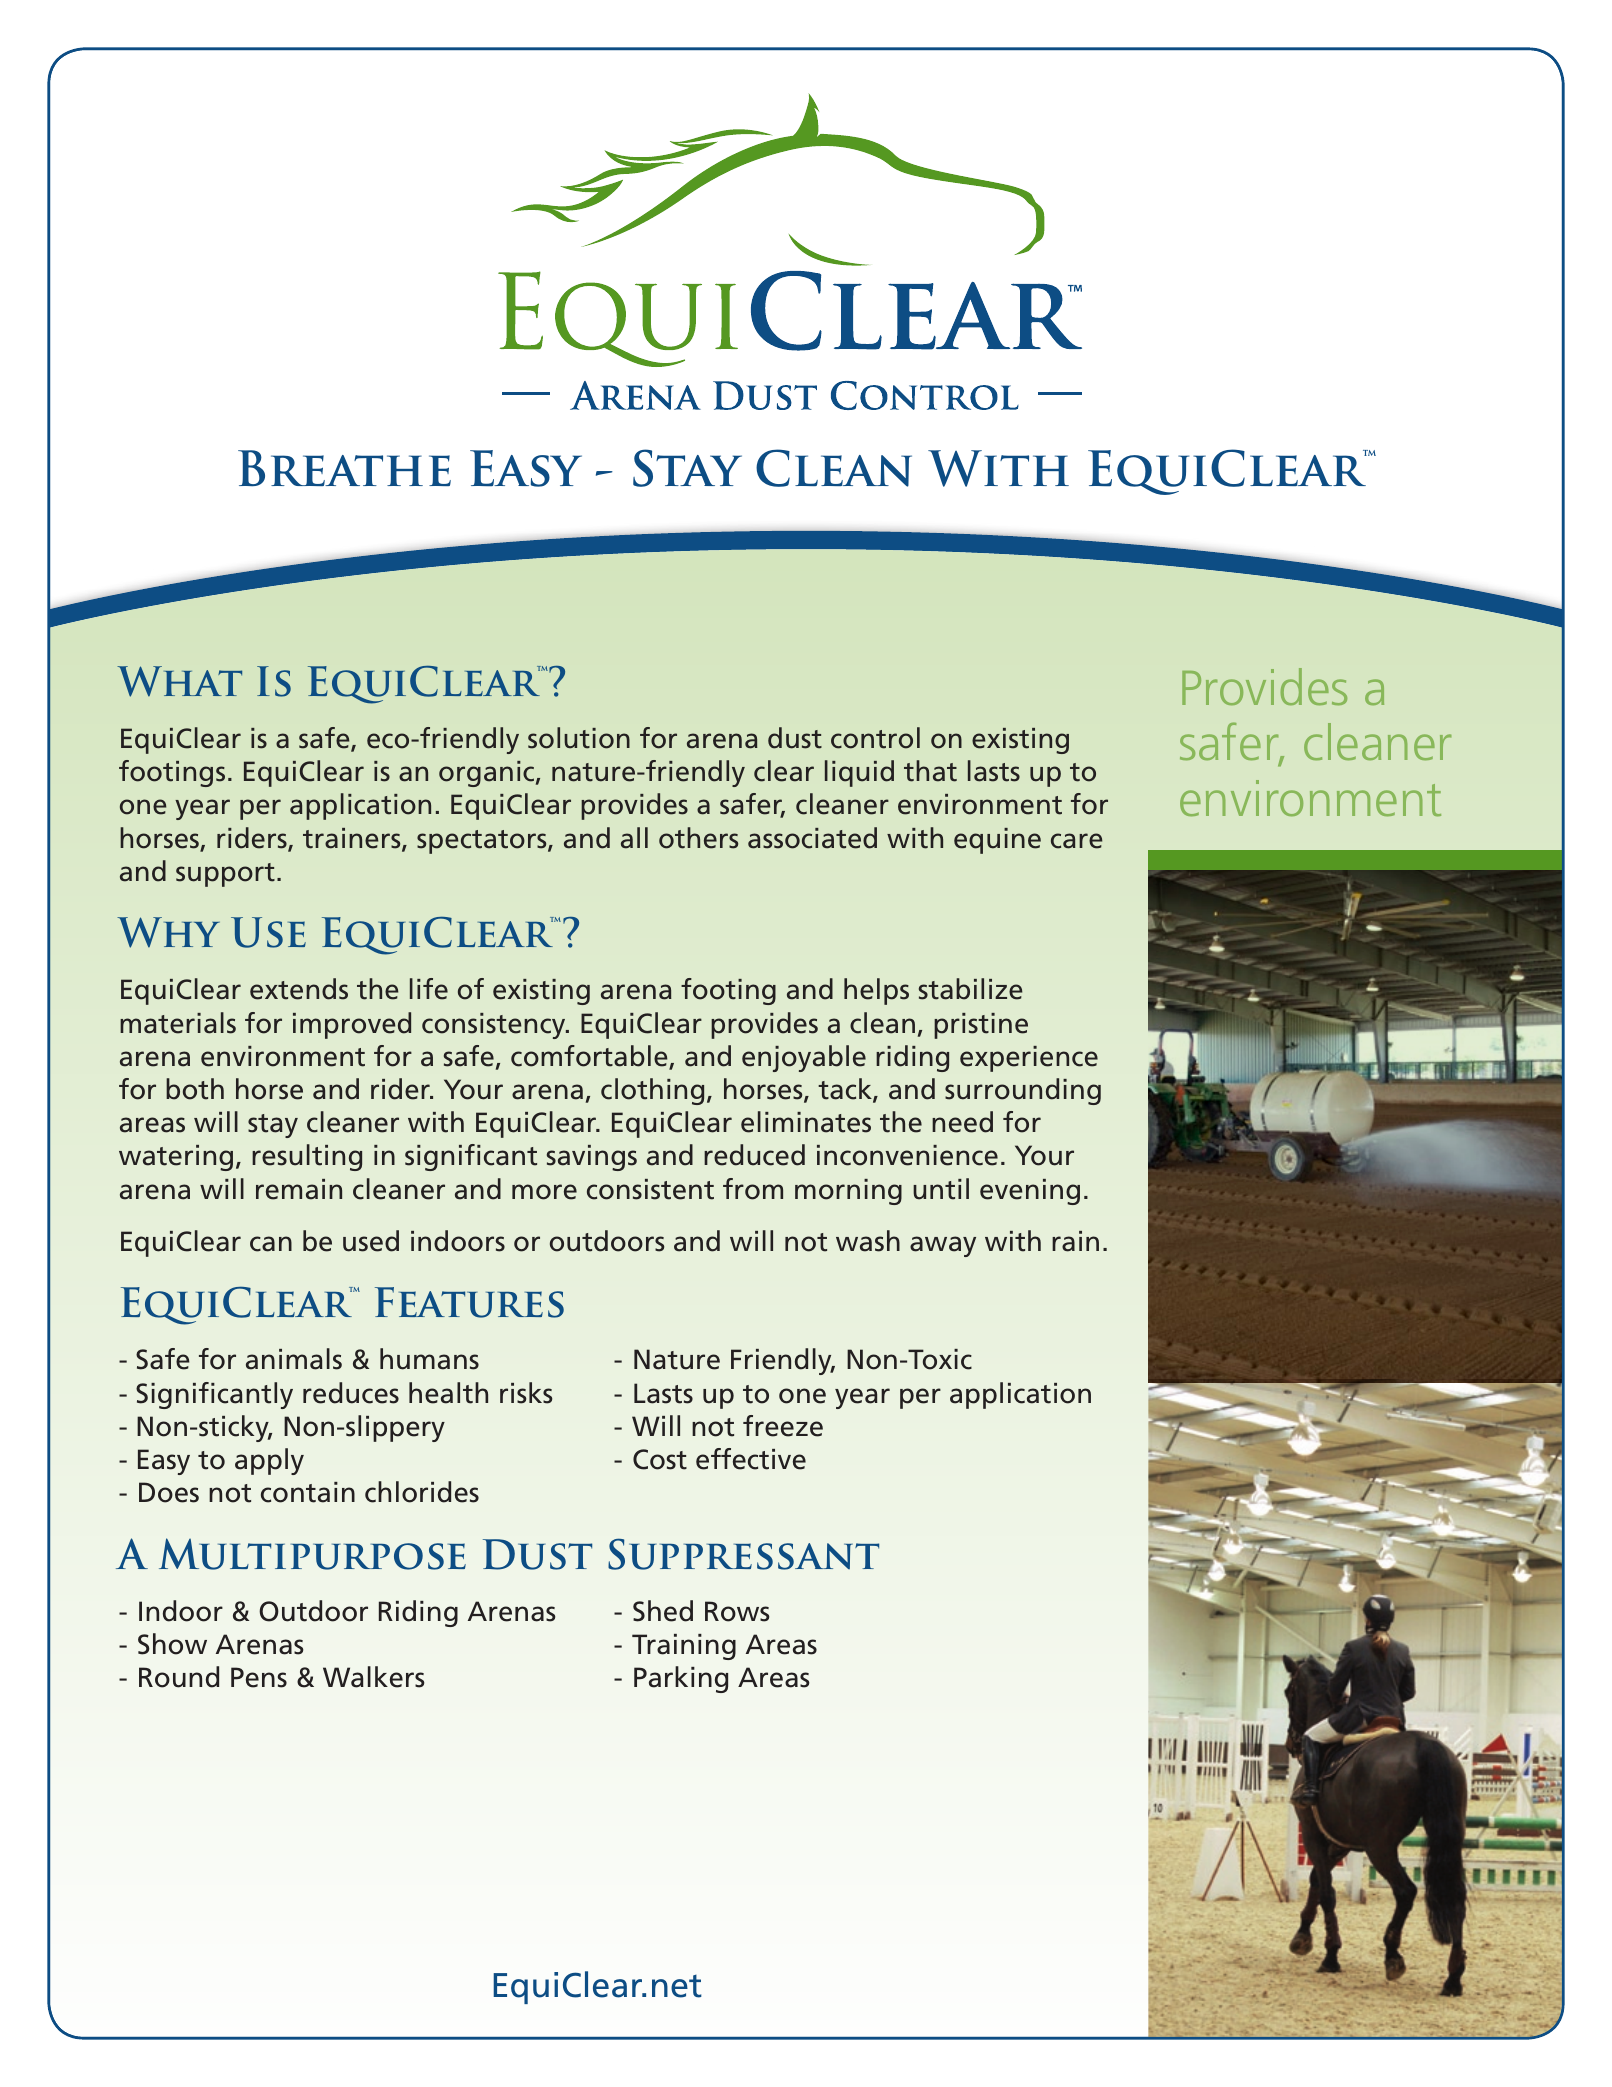 This screenshot has width=1612, height=2087. I want to click on equine, so click(997, 841).
